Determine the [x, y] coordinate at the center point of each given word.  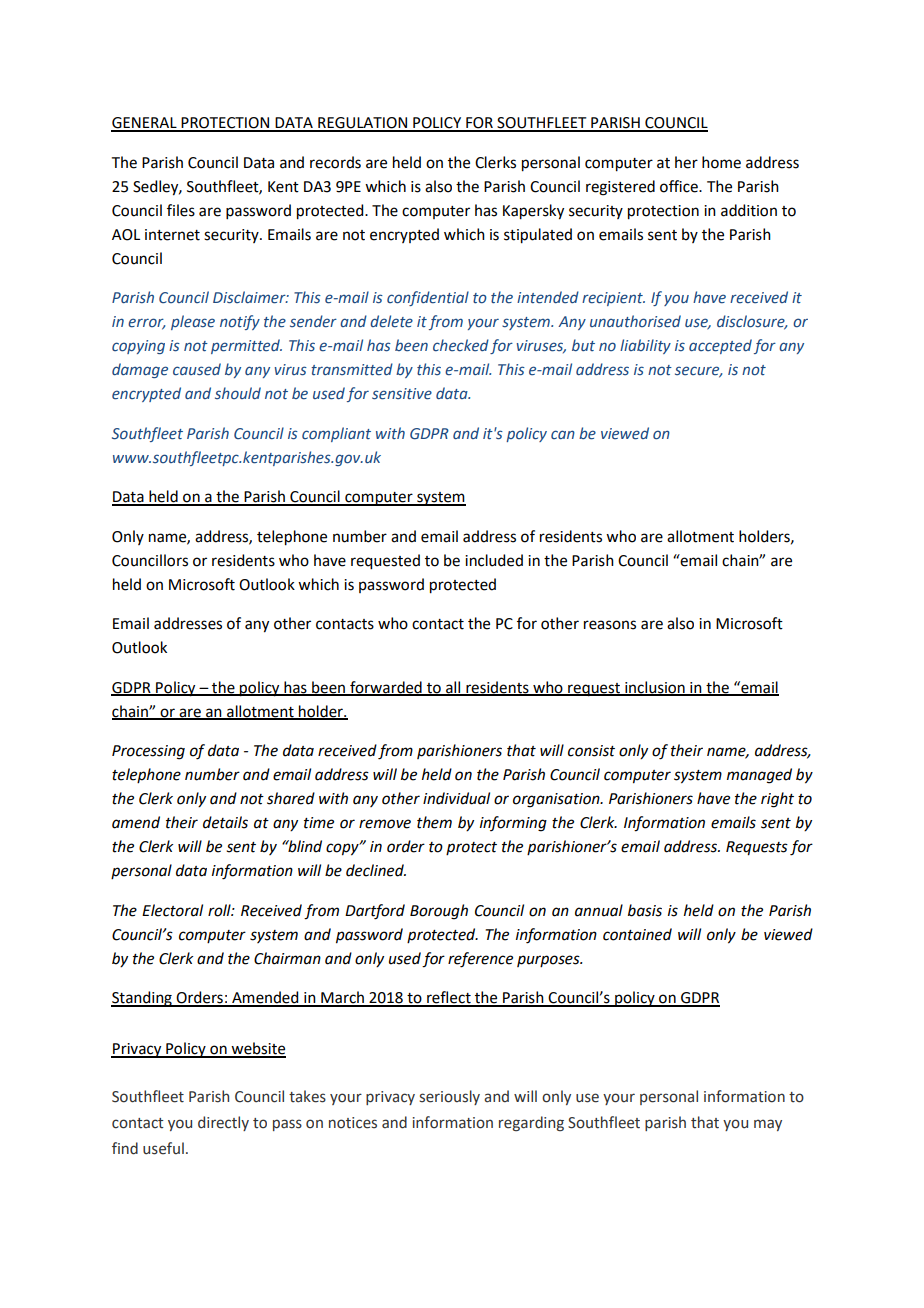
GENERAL [145, 124]
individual [456, 798]
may [768, 1125]
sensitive [402, 394]
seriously [449, 1097]
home [721, 162]
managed [759, 776]
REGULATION [363, 124]
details [225, 822]
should [238, 393]
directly [223, 1123]
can [563, 434]
